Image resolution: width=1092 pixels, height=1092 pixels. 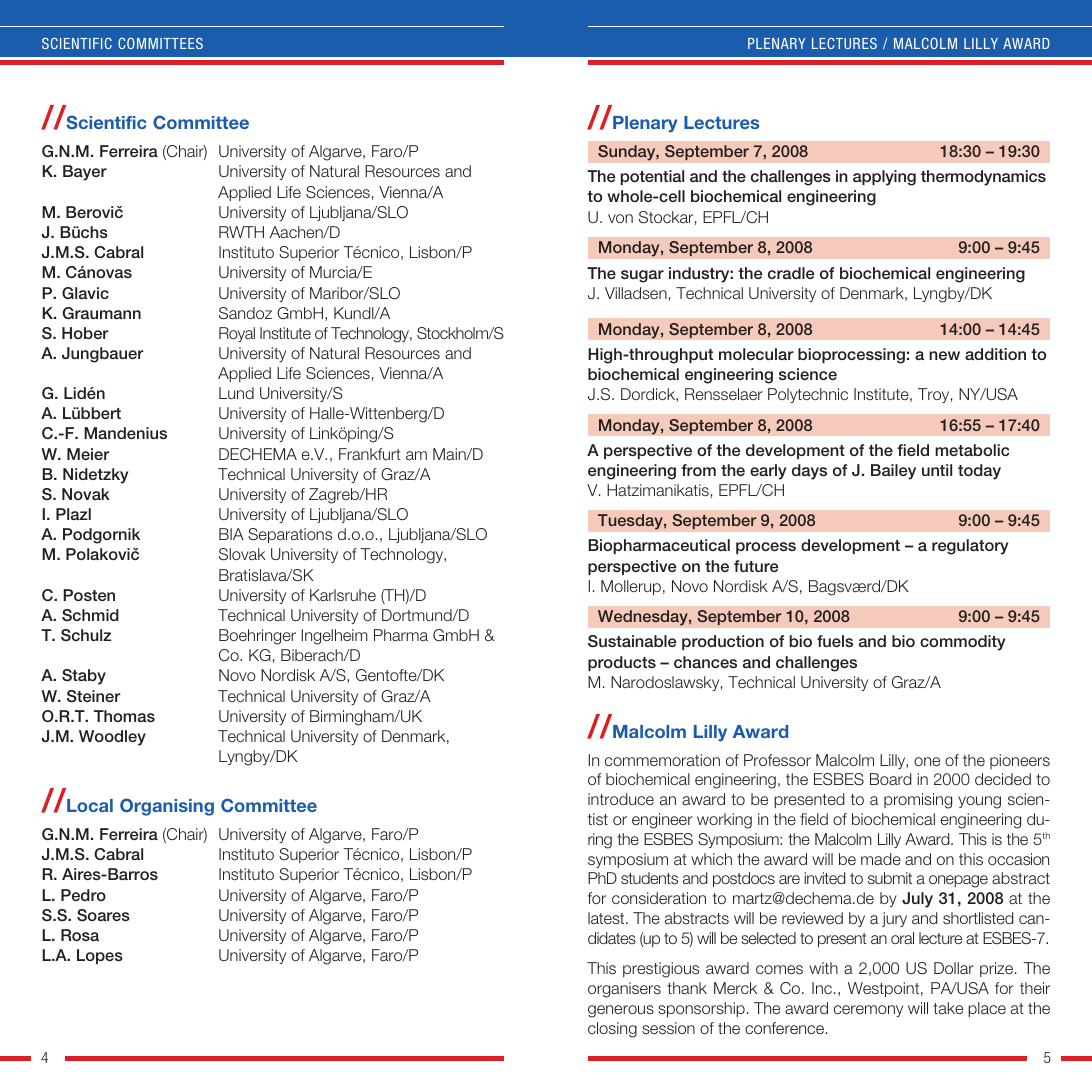 I want to click on take, so click(x=948, y=1008).
